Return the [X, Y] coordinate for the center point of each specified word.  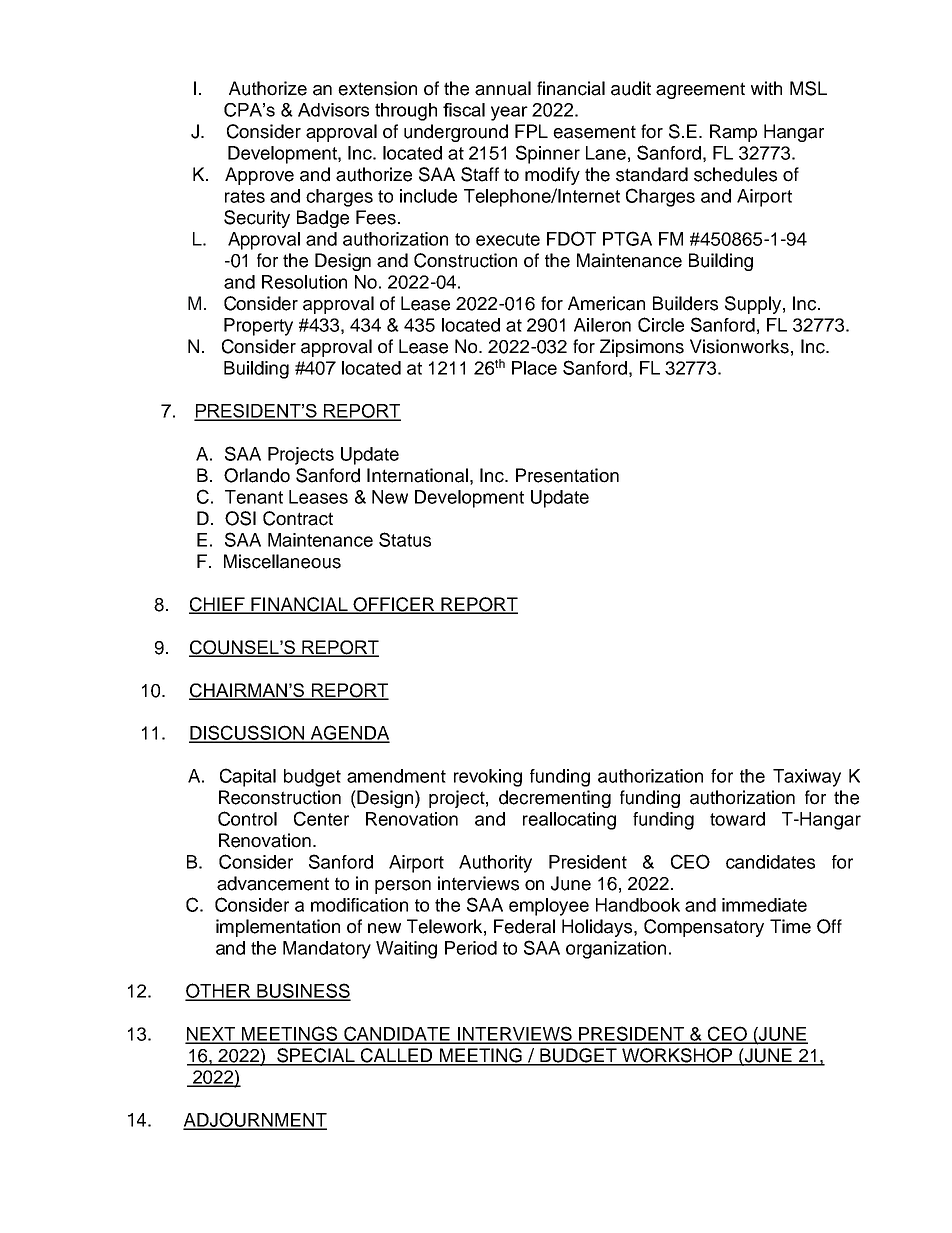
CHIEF [218, 605]
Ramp [733, 133]
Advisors [333, 110]
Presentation [567, 475]
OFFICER [394, 605]
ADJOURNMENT [255, 1120]
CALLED [397, 1056]
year [509, 113]
